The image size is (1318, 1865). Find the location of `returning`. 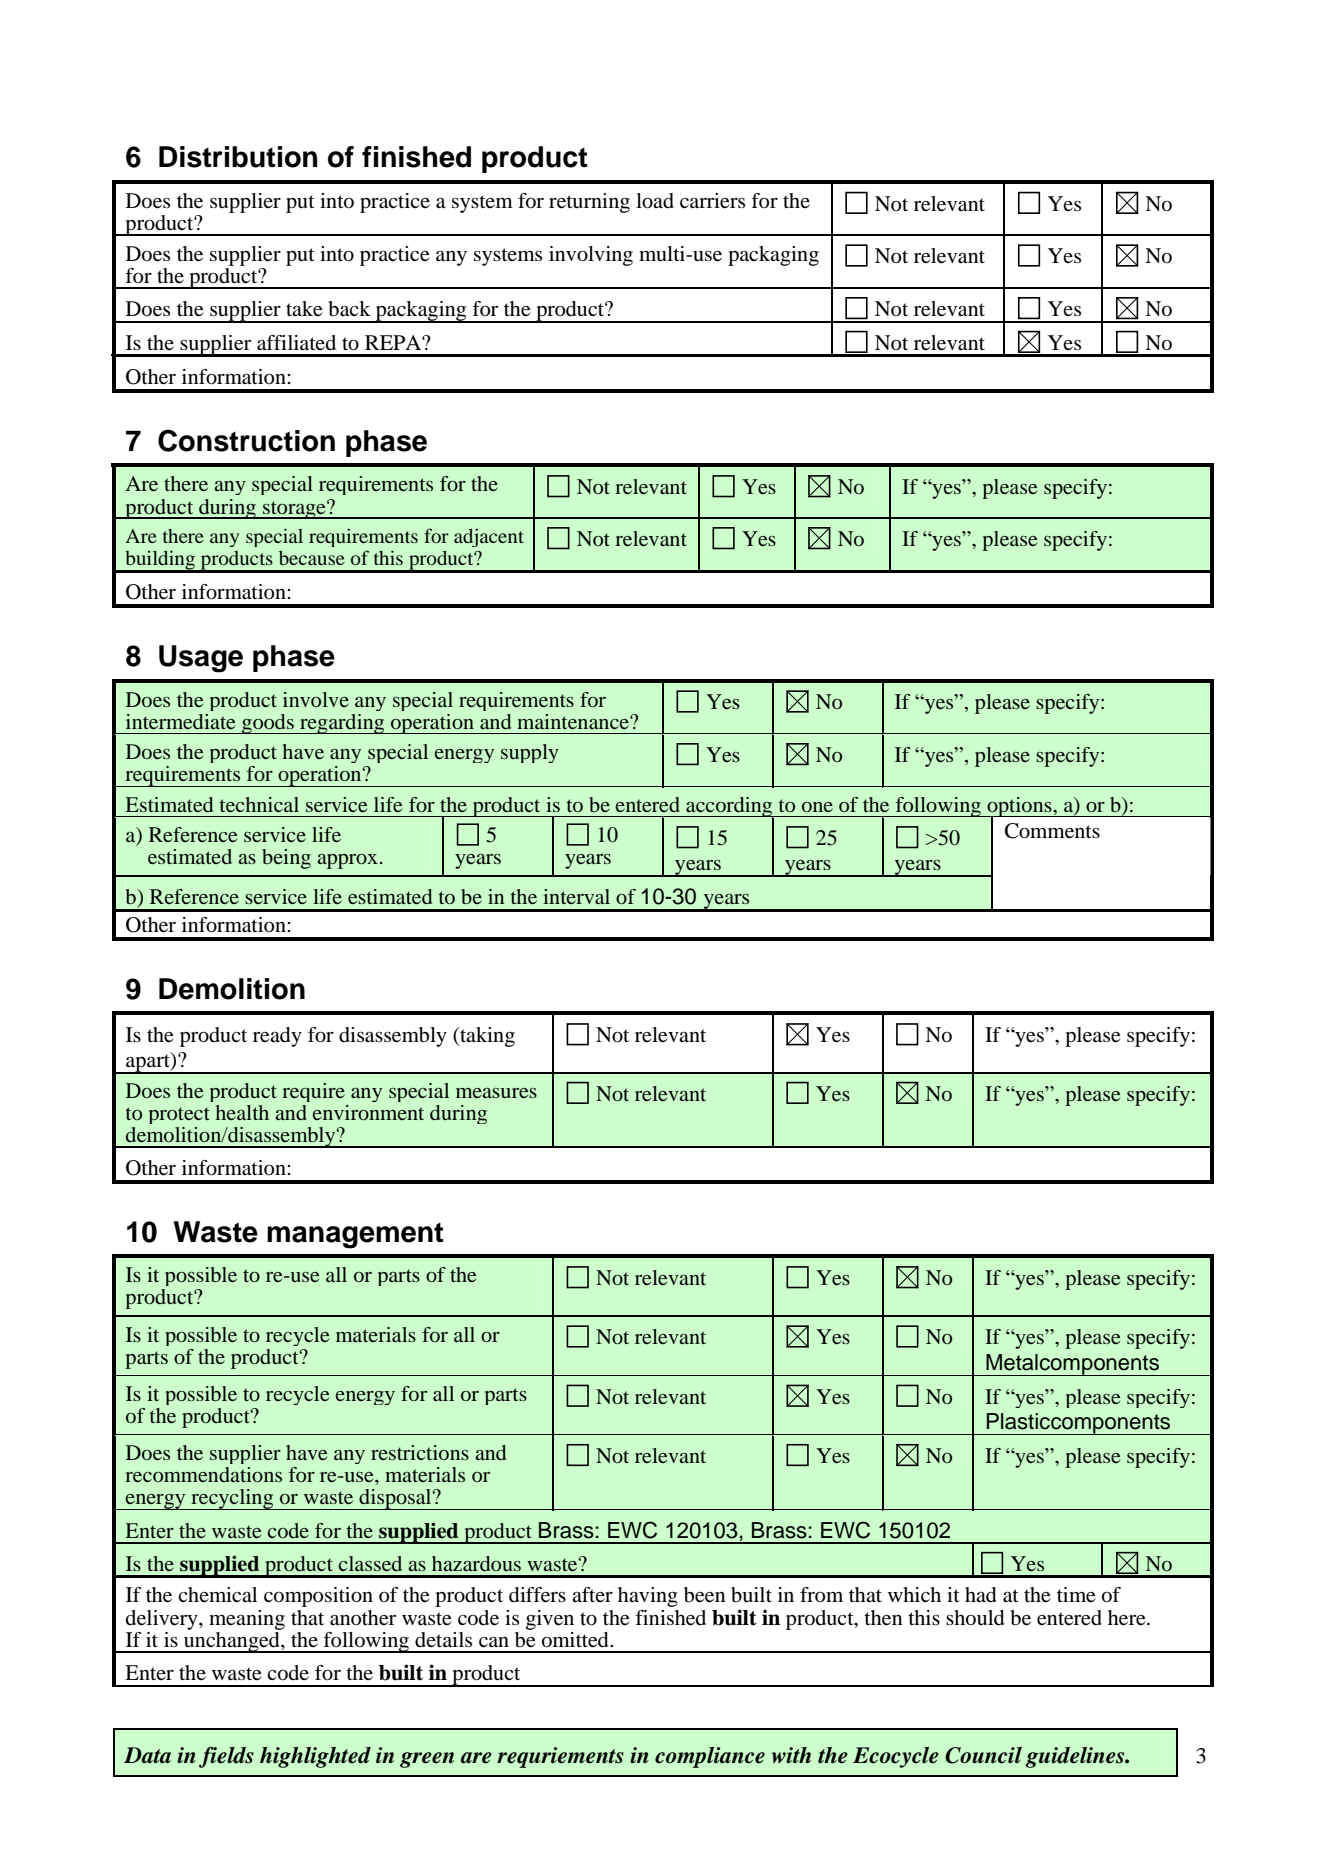

returning is located at coordinates (589, 203).
